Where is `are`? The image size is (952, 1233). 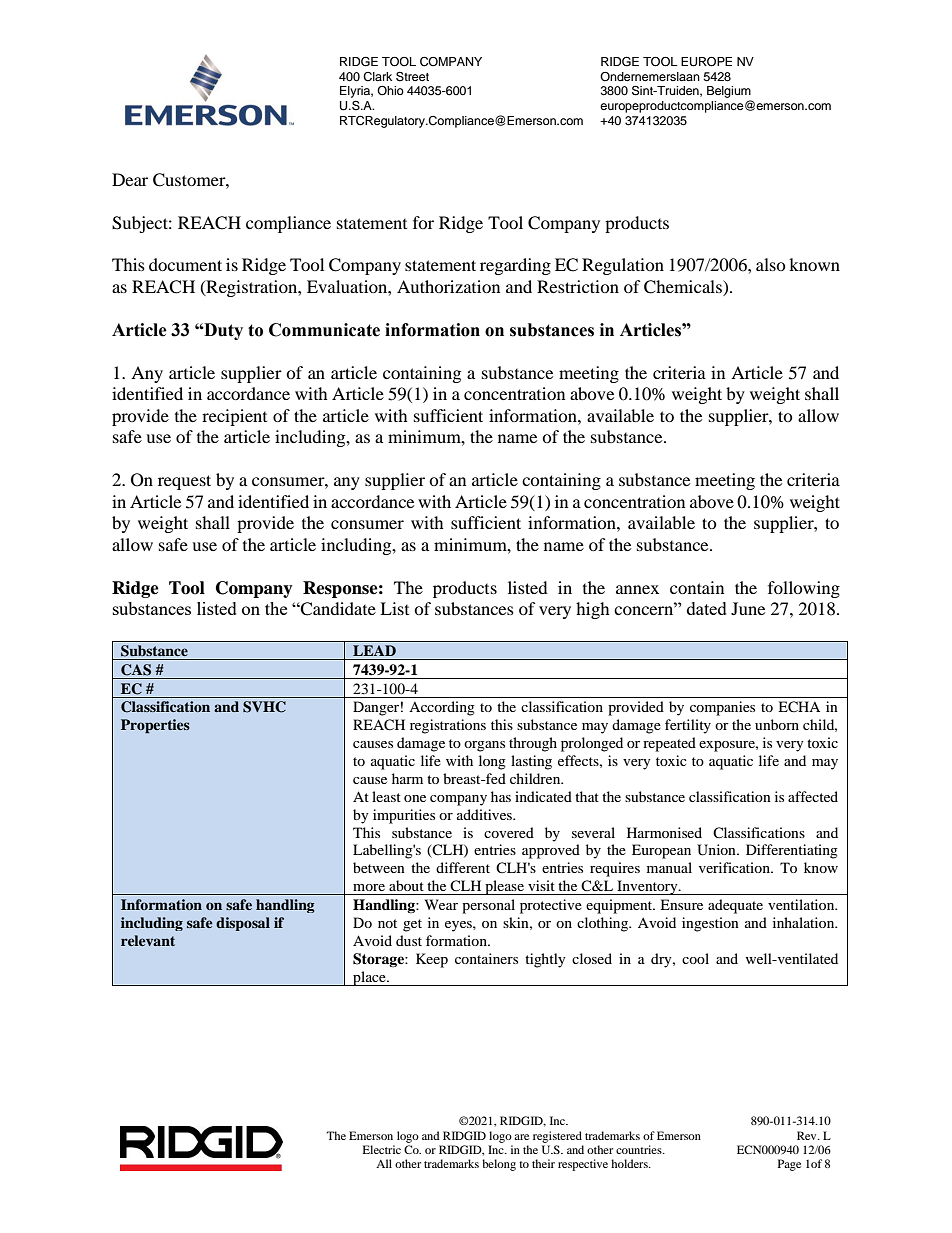
are is located at coordinates (521, 1137).
